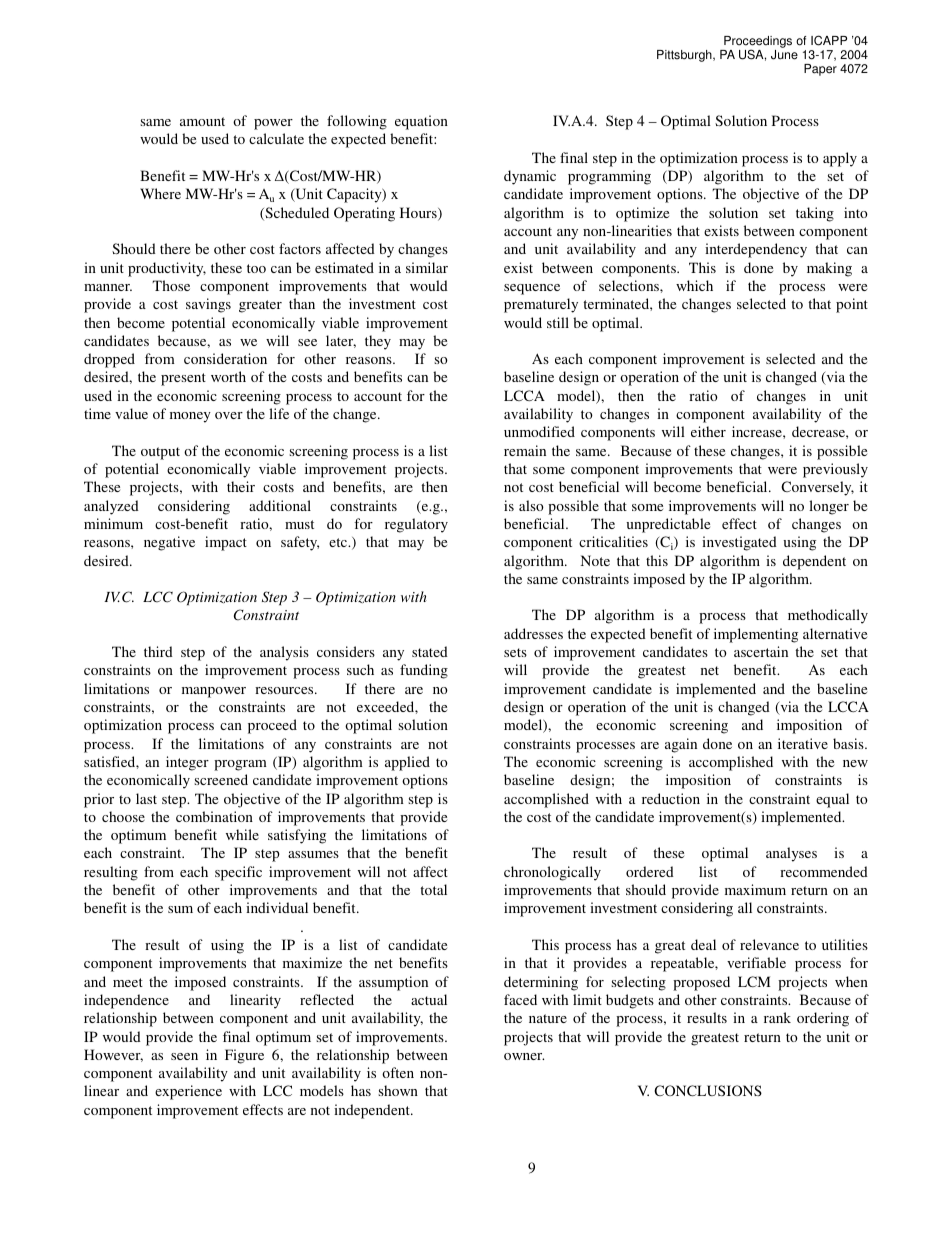 Image resolution: width=952 pixels, height=1233 pixels. Describe the element at coordinates (208, 305) in the screenshot. I see `savings` at that location.
